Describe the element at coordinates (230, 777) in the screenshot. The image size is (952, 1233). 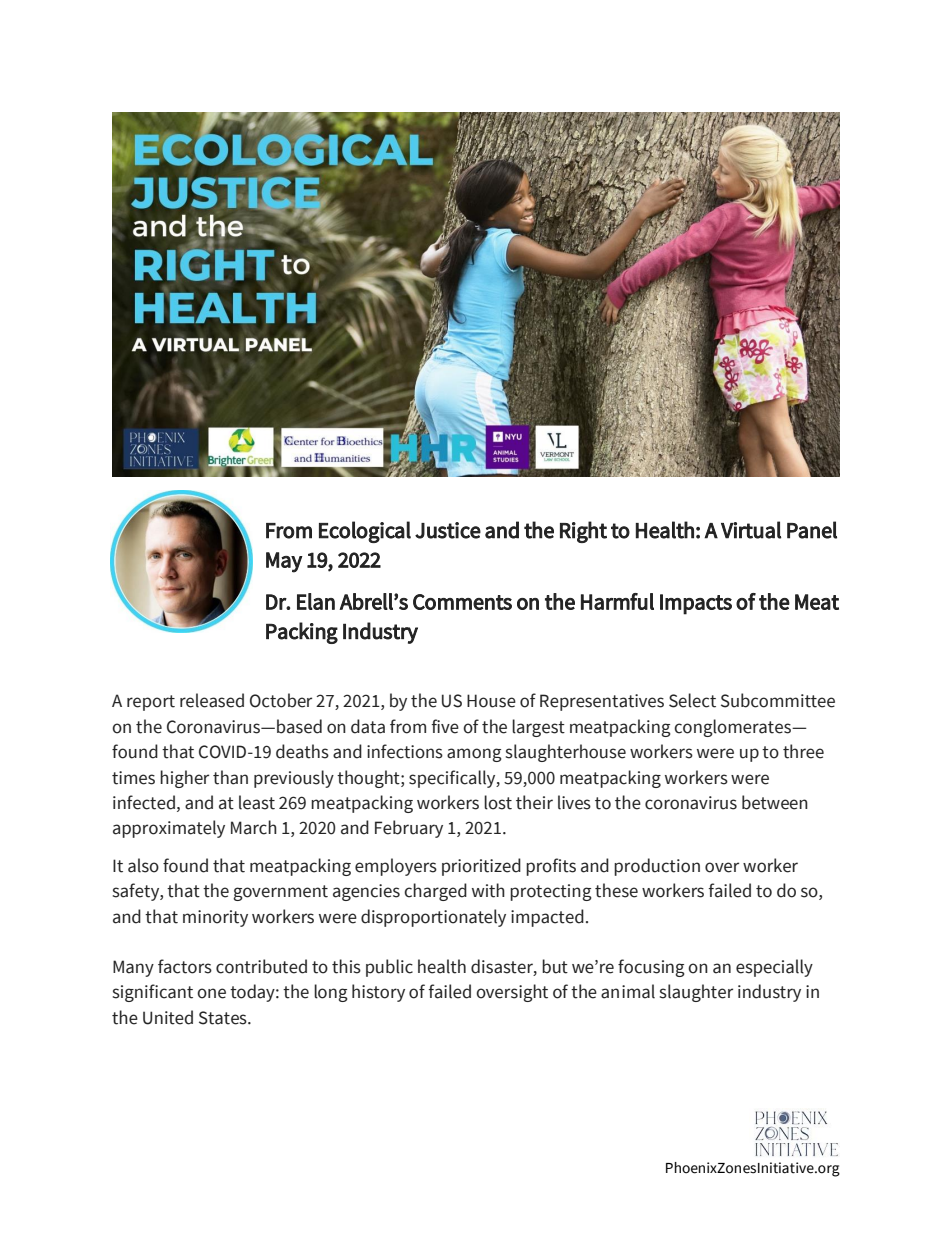
I see `than` at that location.
